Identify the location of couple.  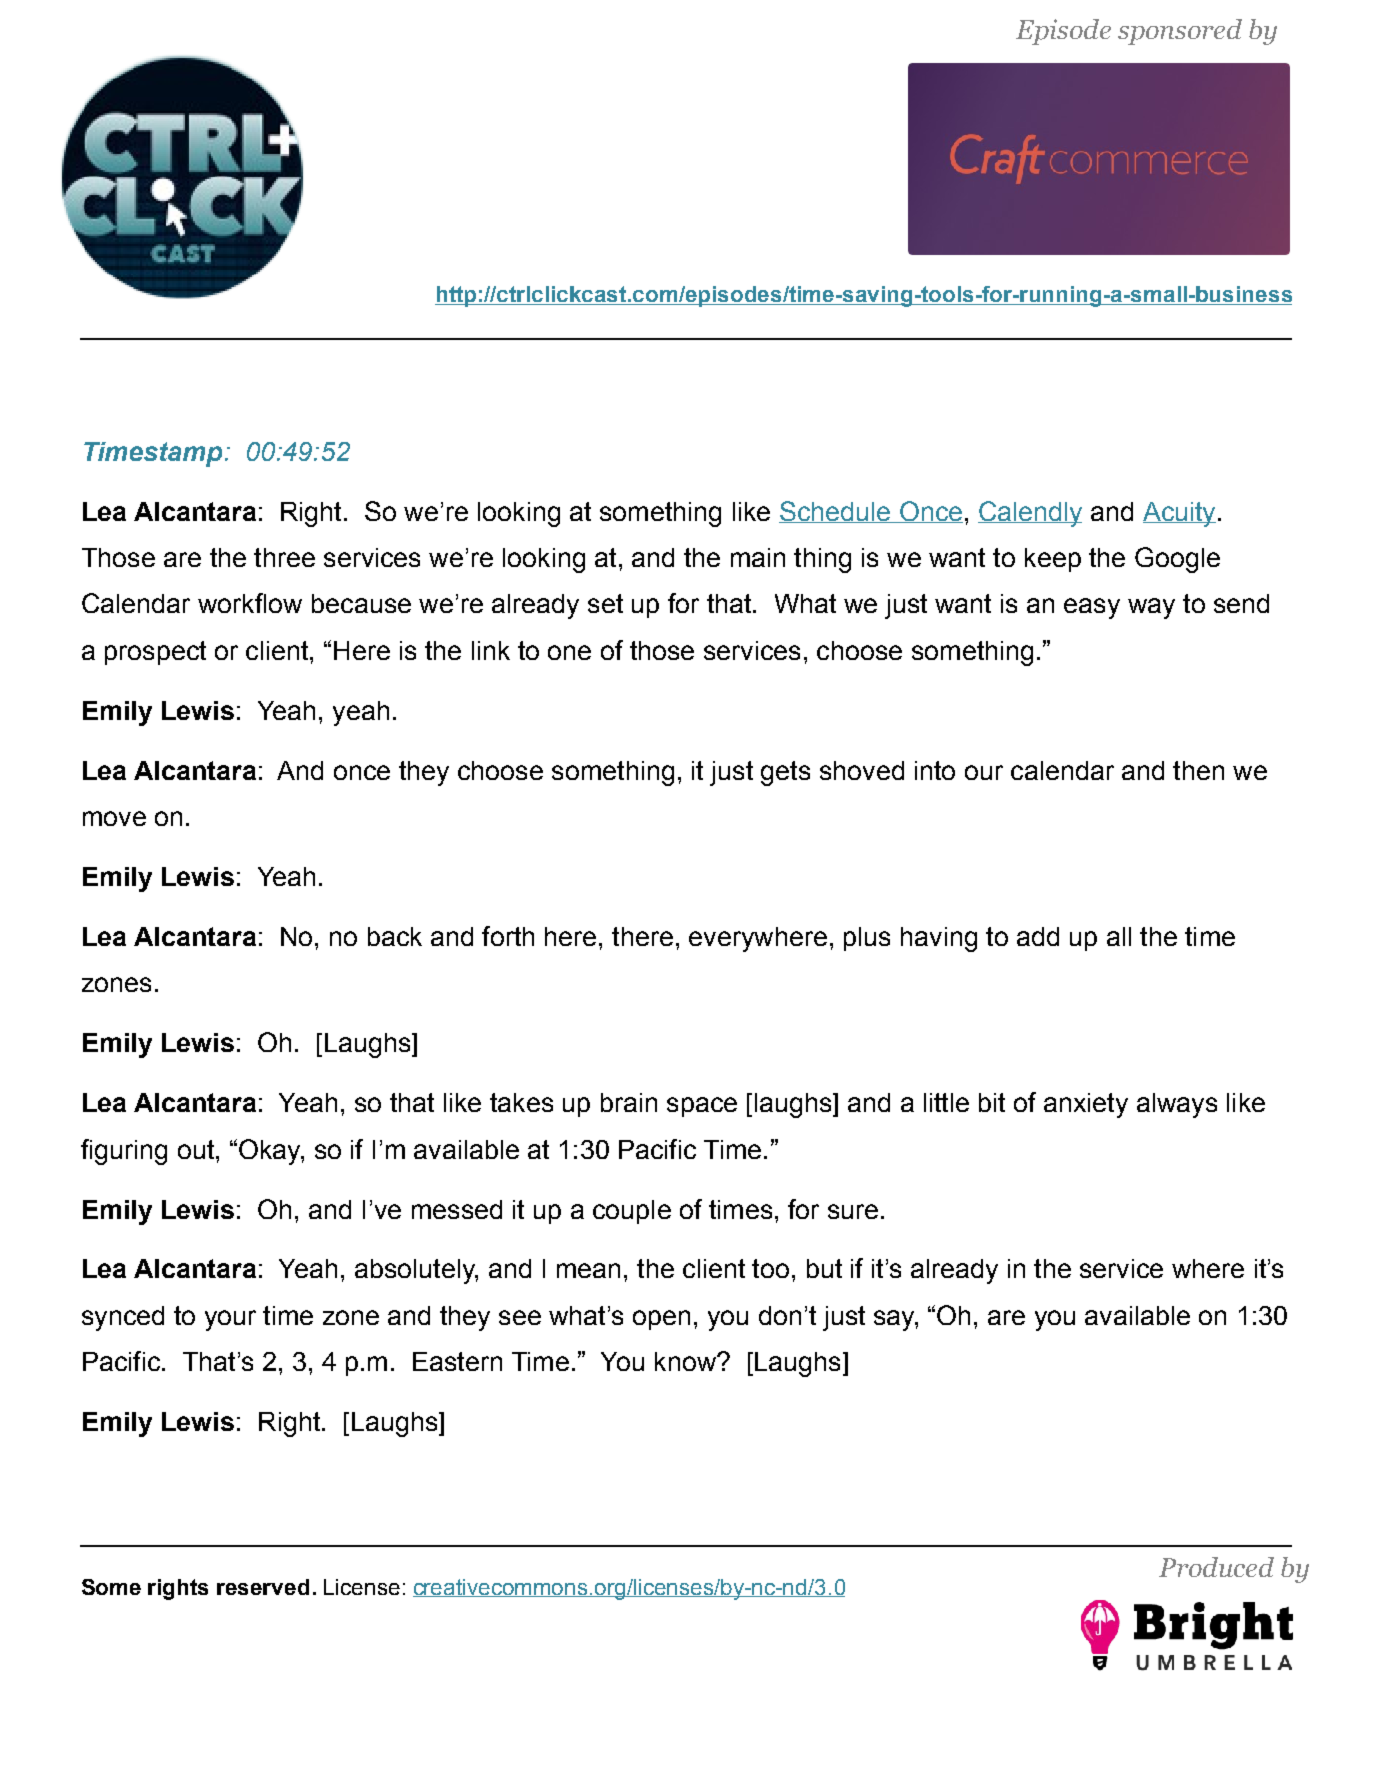
(632, 1212).
